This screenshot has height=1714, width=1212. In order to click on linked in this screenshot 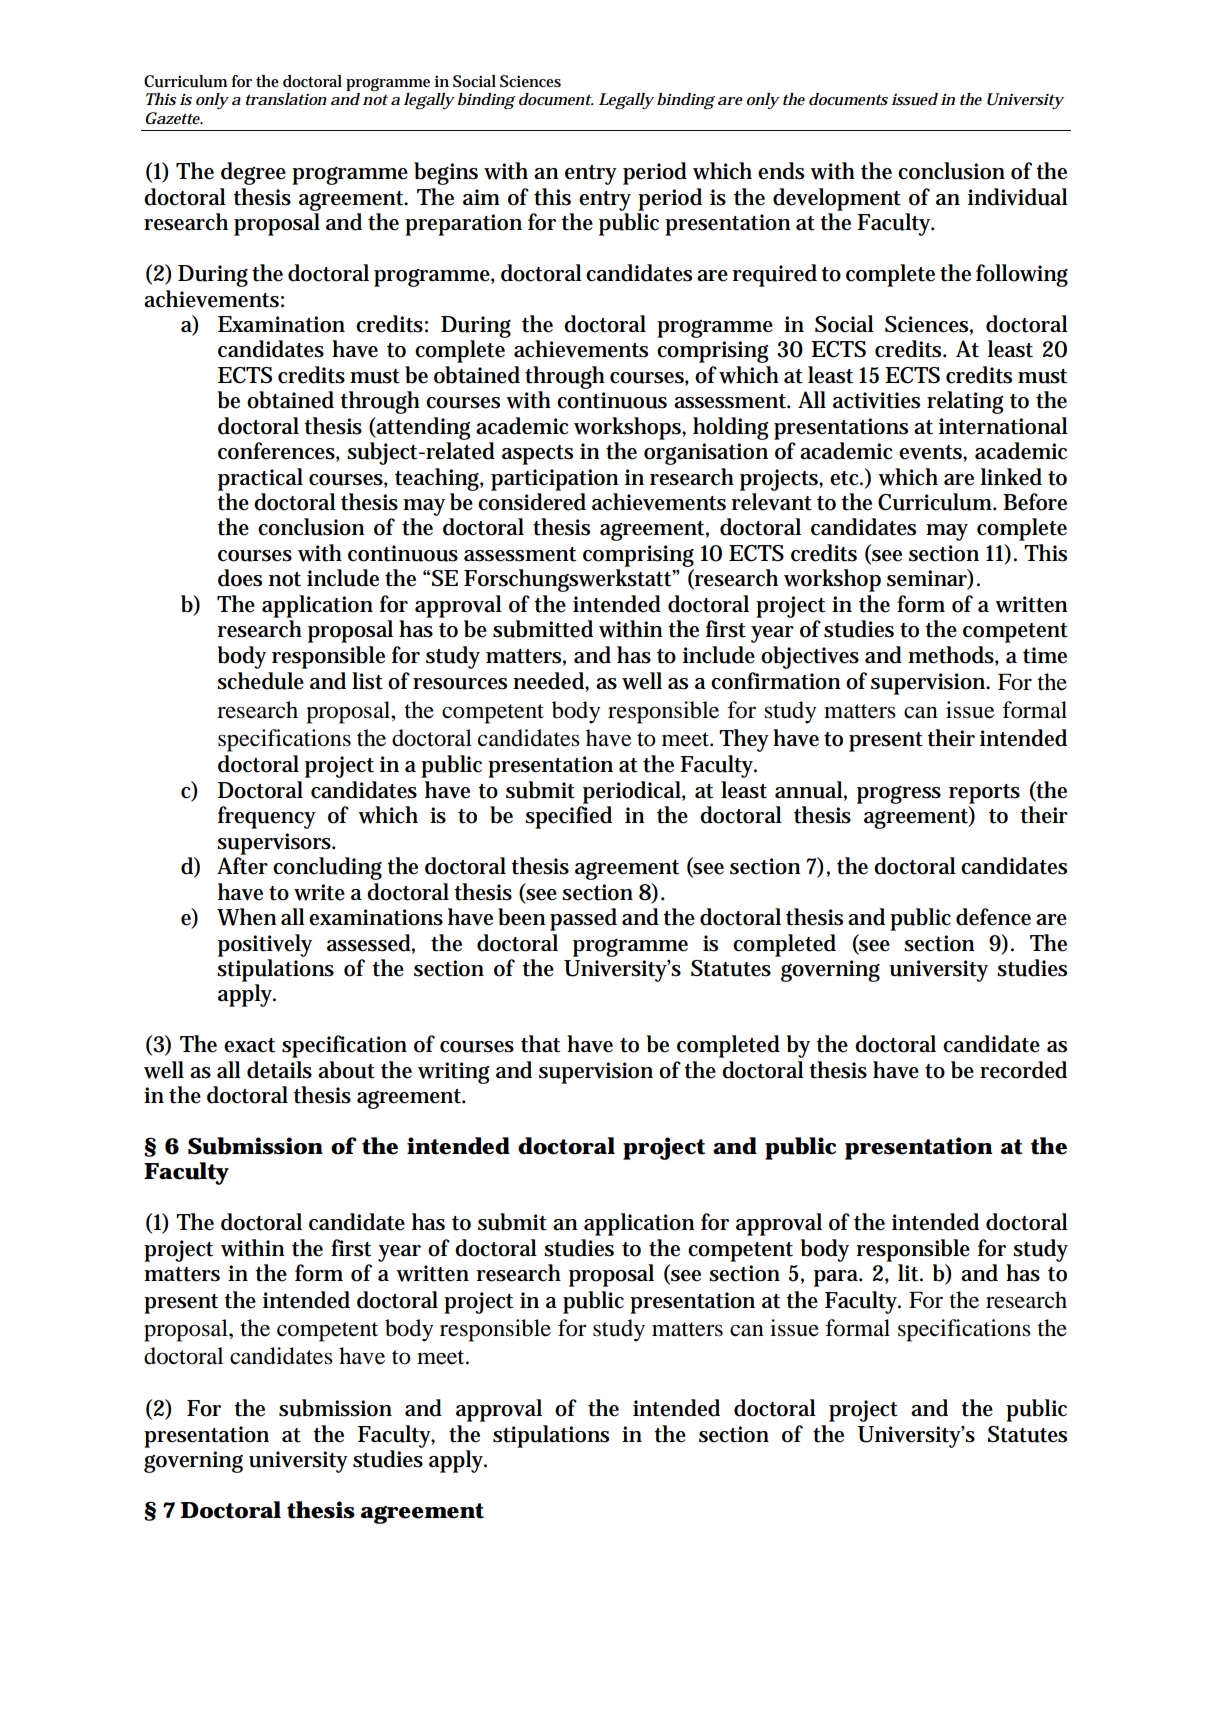, I will do `click(1011, 477)`.
